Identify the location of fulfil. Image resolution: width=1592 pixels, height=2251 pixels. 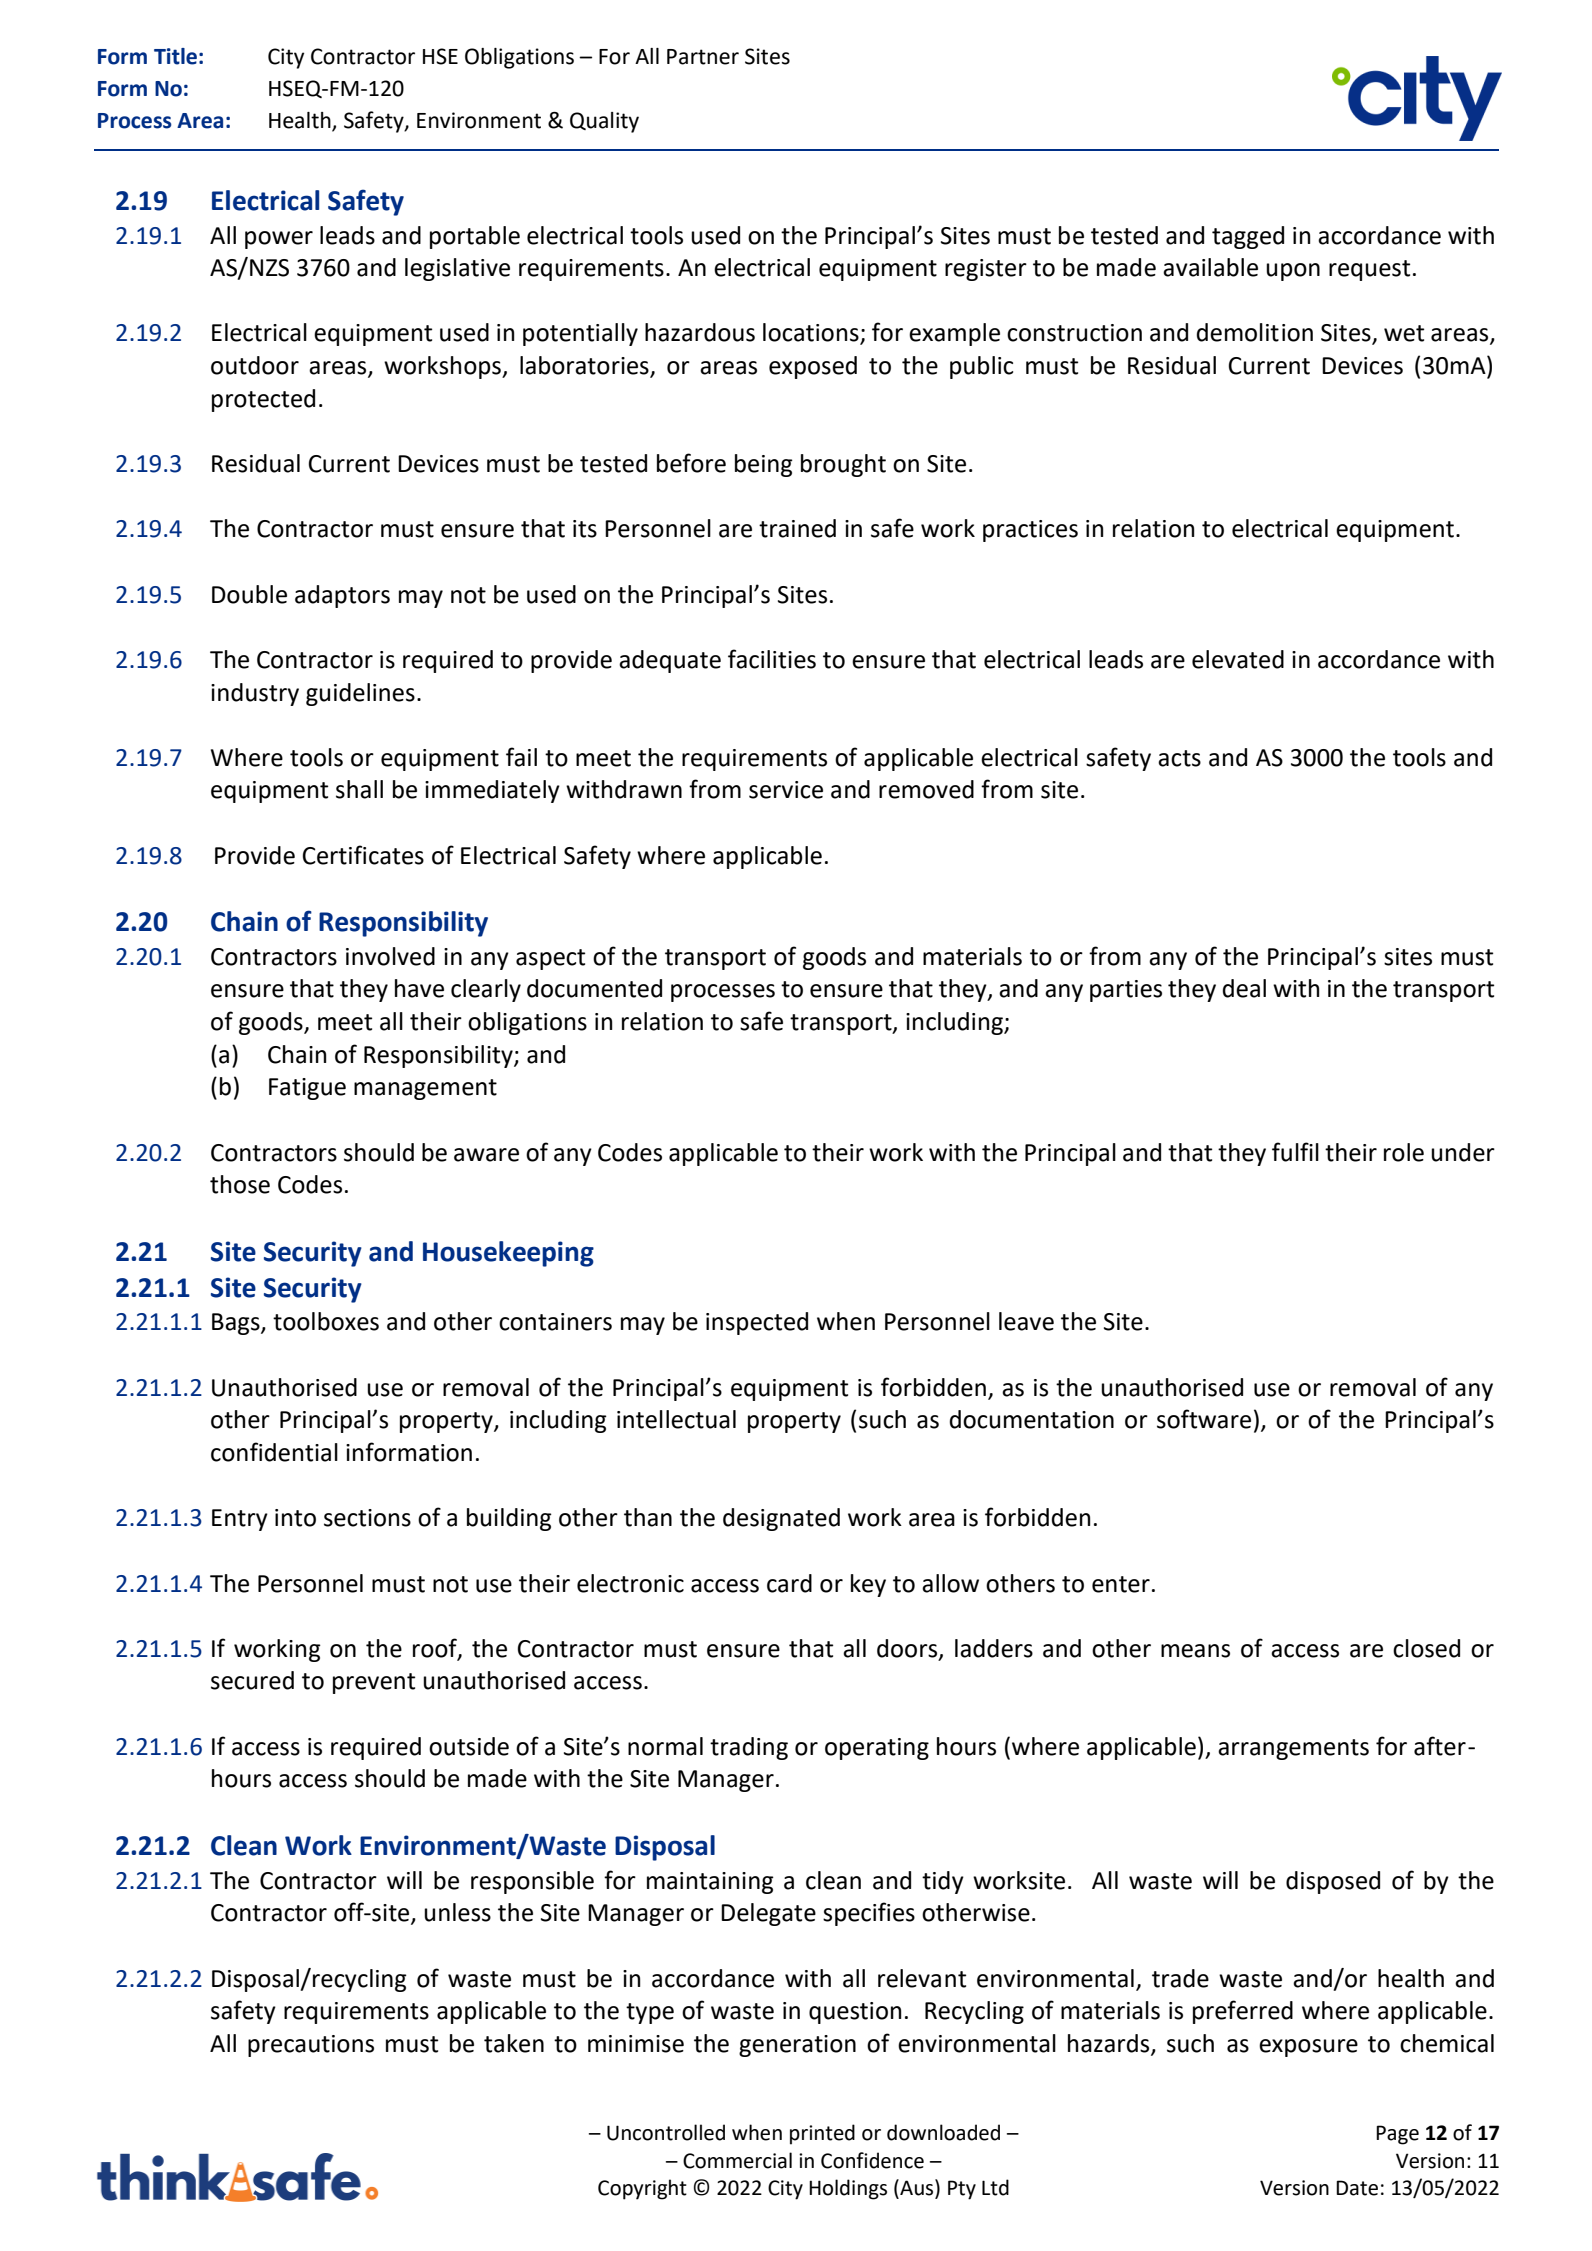
(1295, 1152).
